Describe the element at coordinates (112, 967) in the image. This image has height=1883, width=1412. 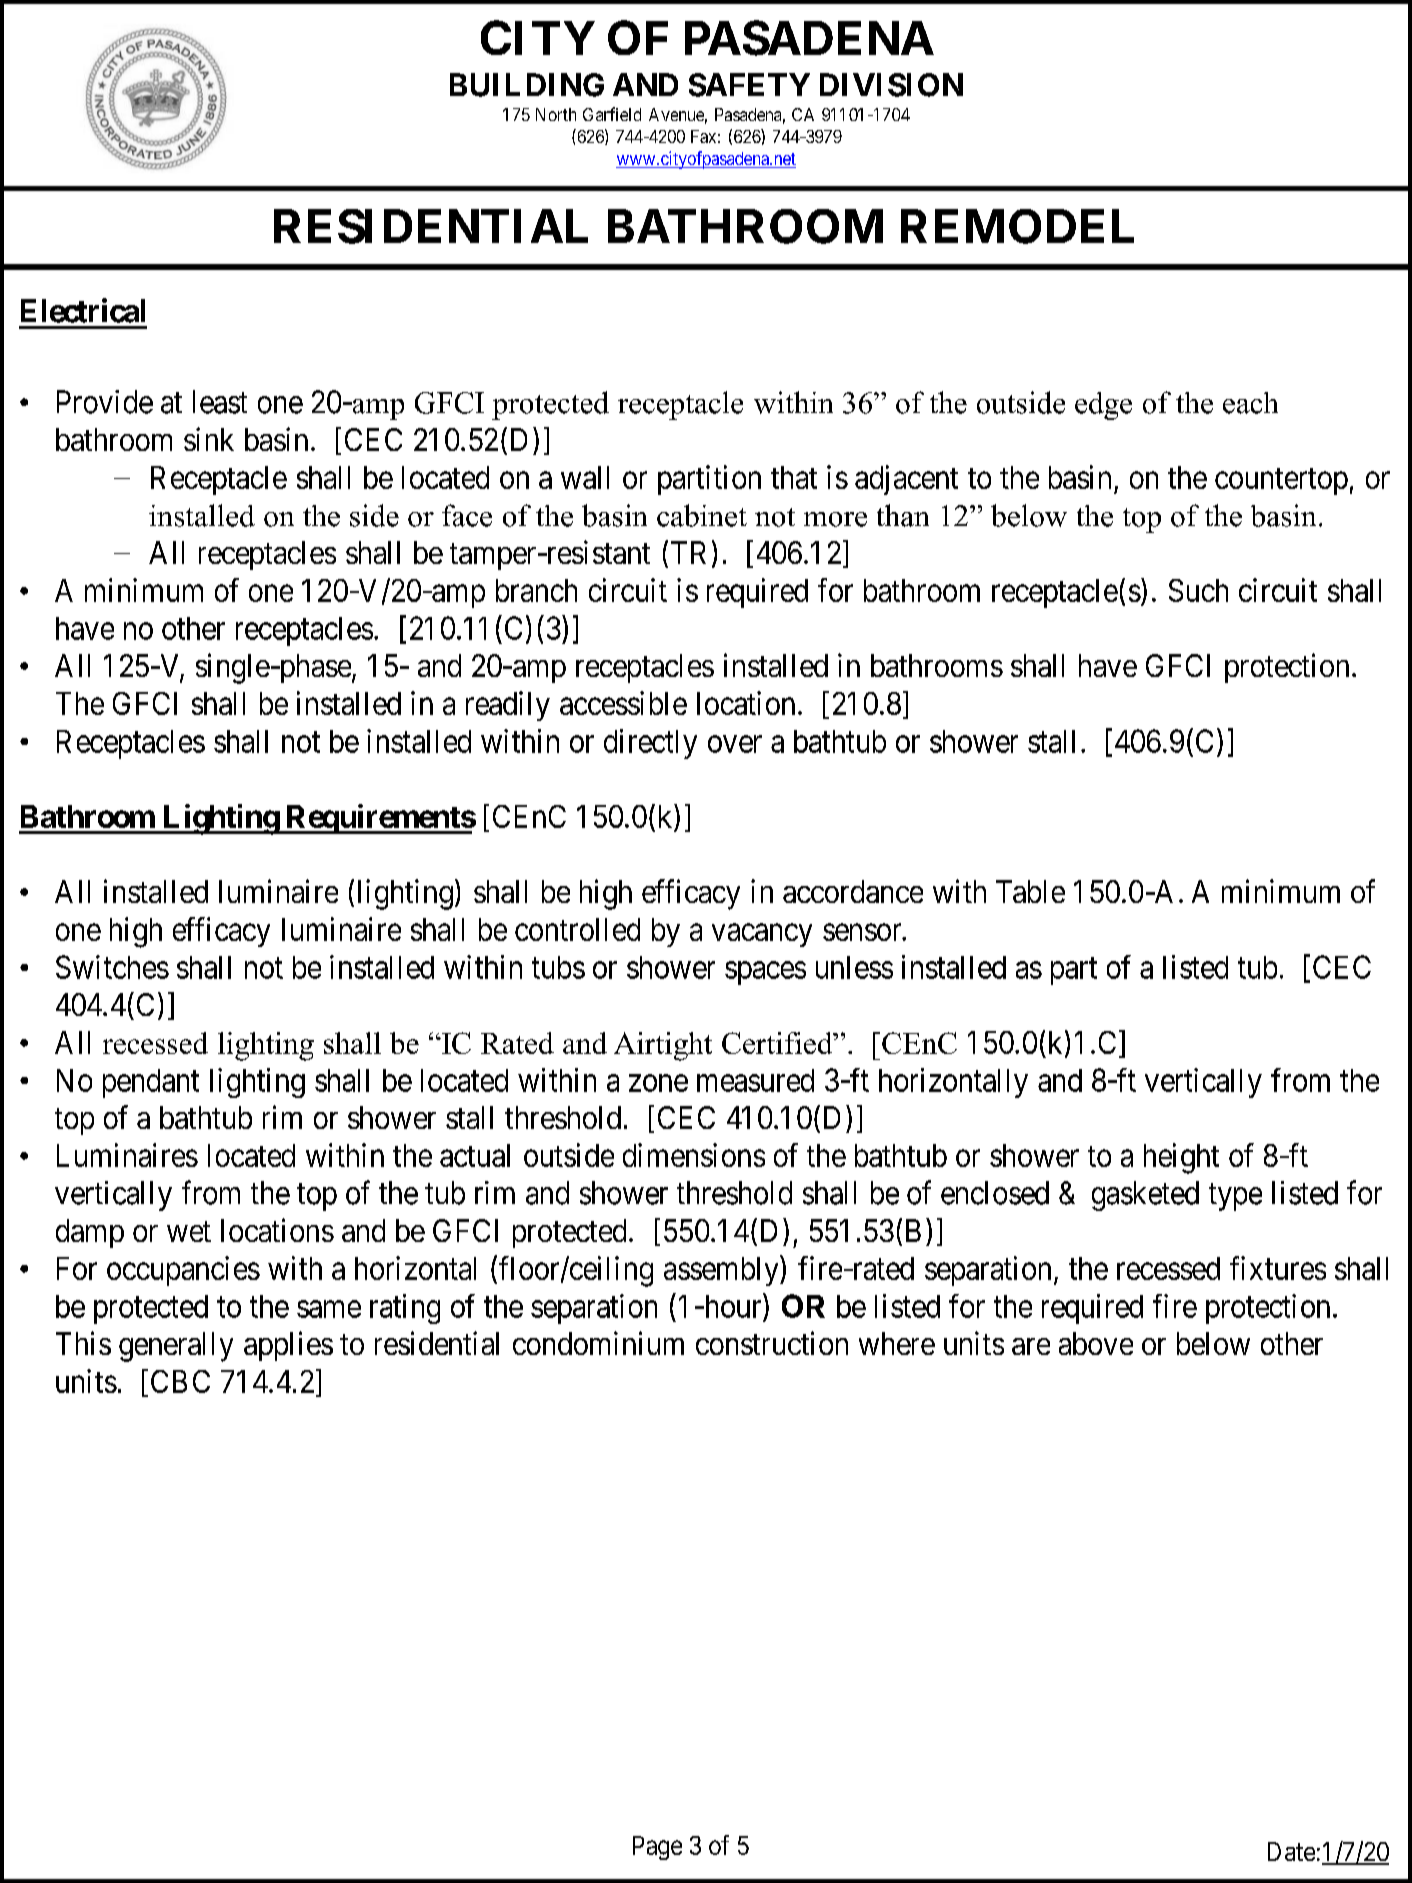
I see `Switches` at that location.
